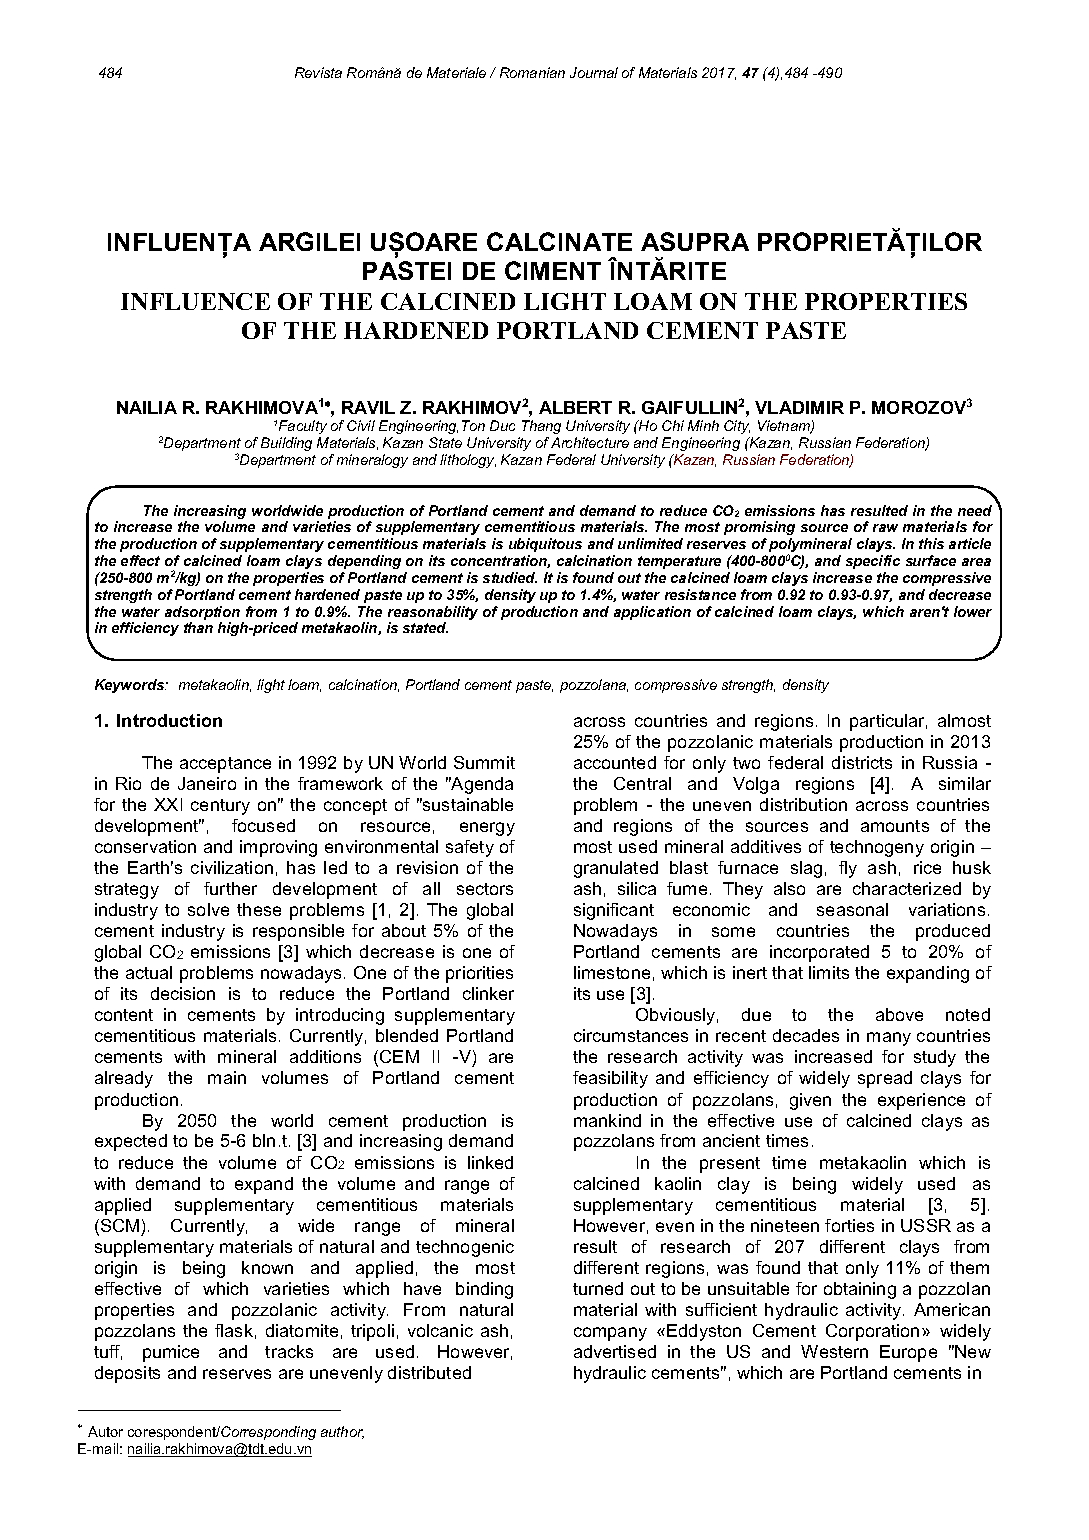 Image resolution: width=1089 pixels, height=1540 pixels. Describe the element at coordinates (575, 407) in the screenshot. I see `ALBERT` at that location.
